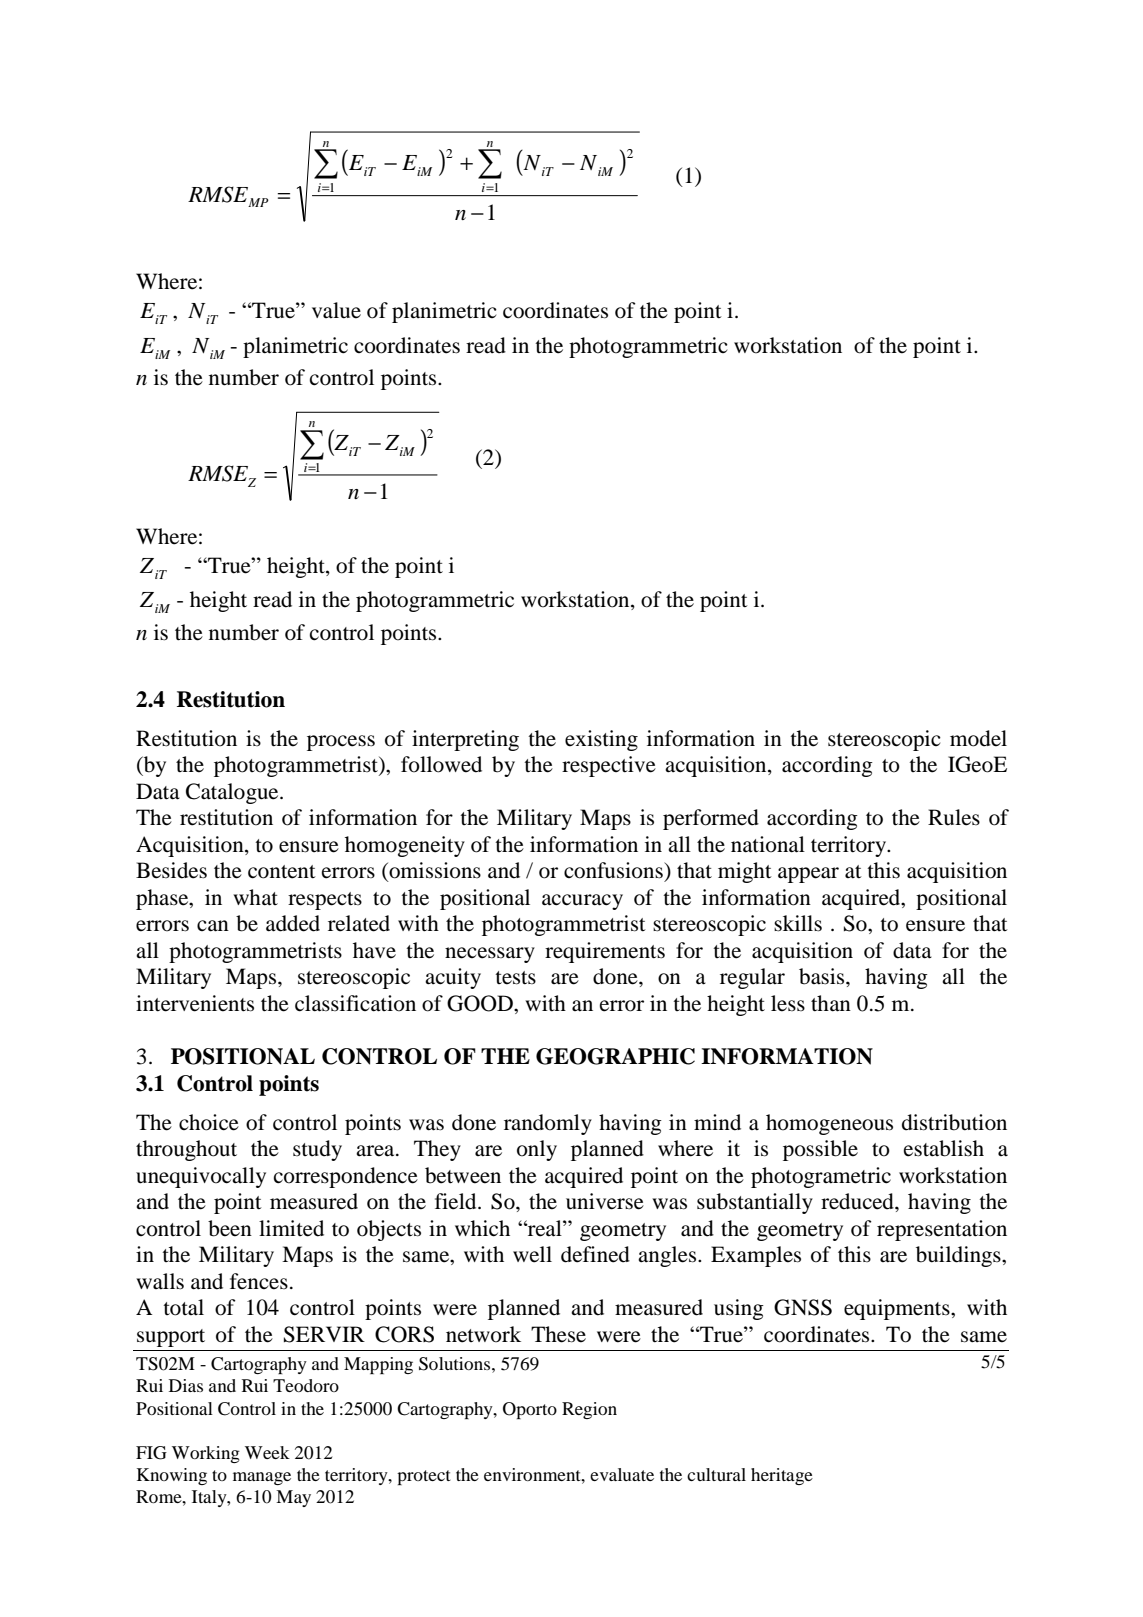 This screenshot has width=1143, height=1617. I want to click on environment, so click(533, 1474).
